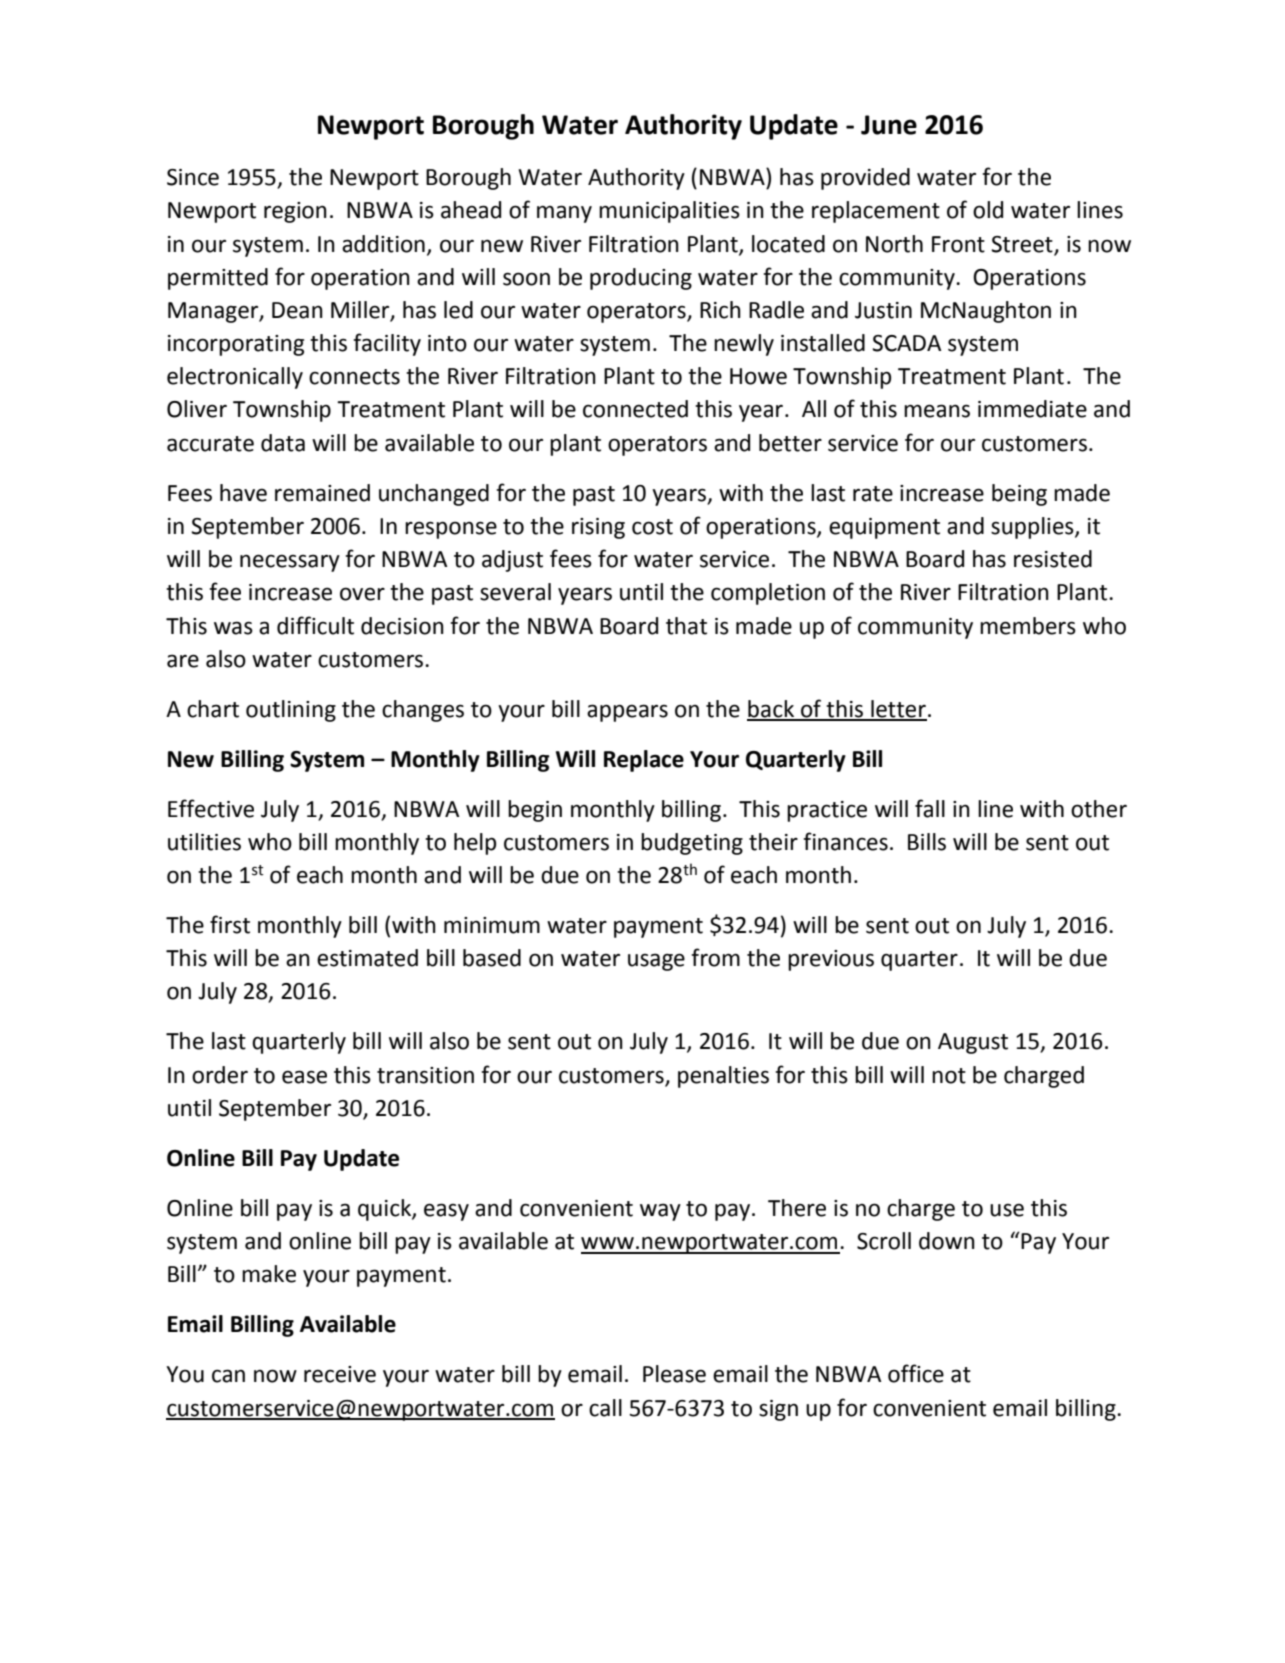 Image resolution: width=1285 pixels, height=1663 pixels. Describe the element at coordinates (973, 1043) in the screenshot. I see `August` at that location.
